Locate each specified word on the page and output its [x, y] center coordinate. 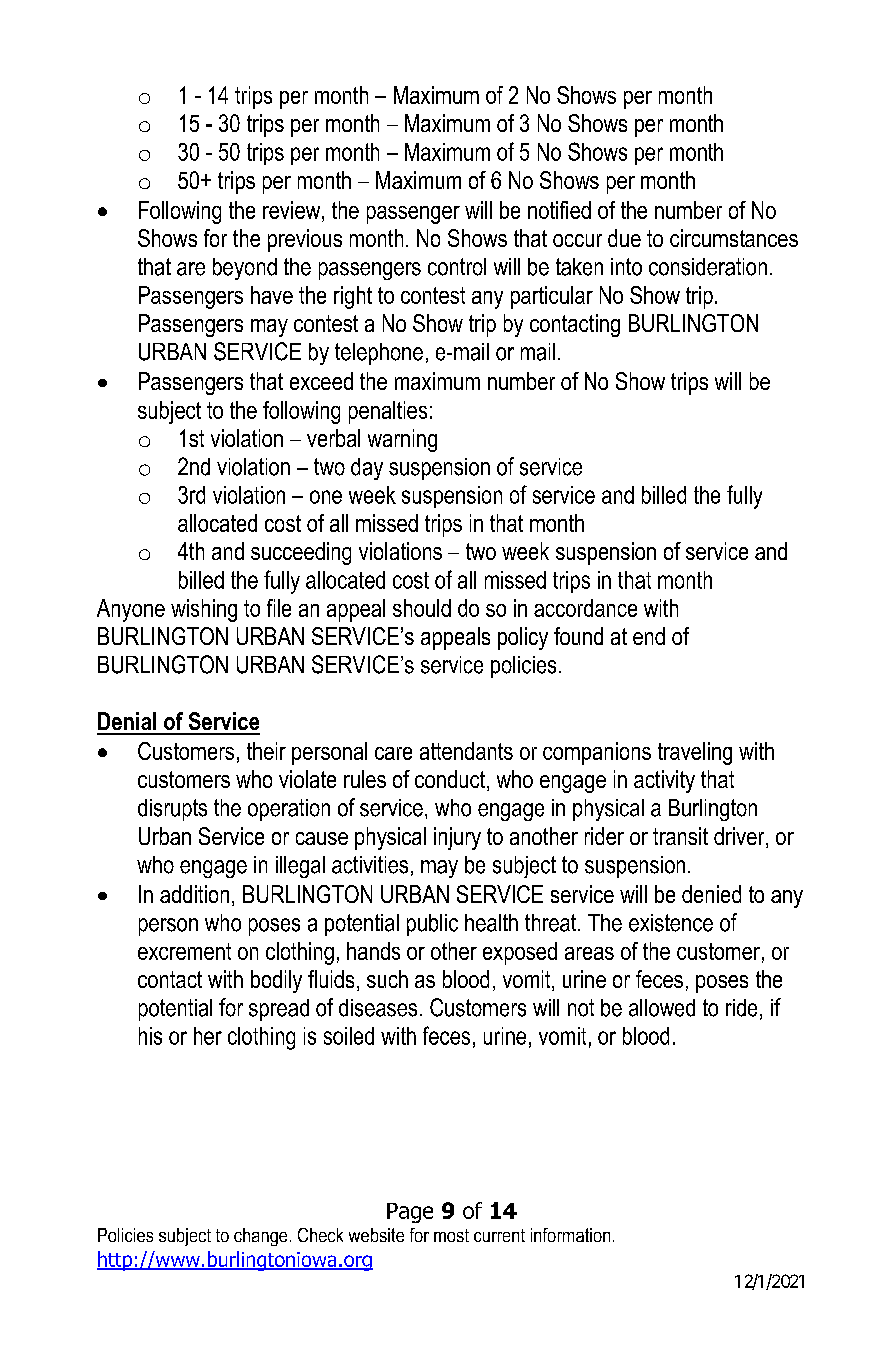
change [260, 1237]
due [624, 238]
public [432, 925]
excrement [184, 951]
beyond [245, 269]
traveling [695, 753]
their [266, 751]
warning [402, 440]
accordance [585, 608]
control [457, 267]
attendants [466, 751]
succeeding [301, 553]
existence [671, 923]
